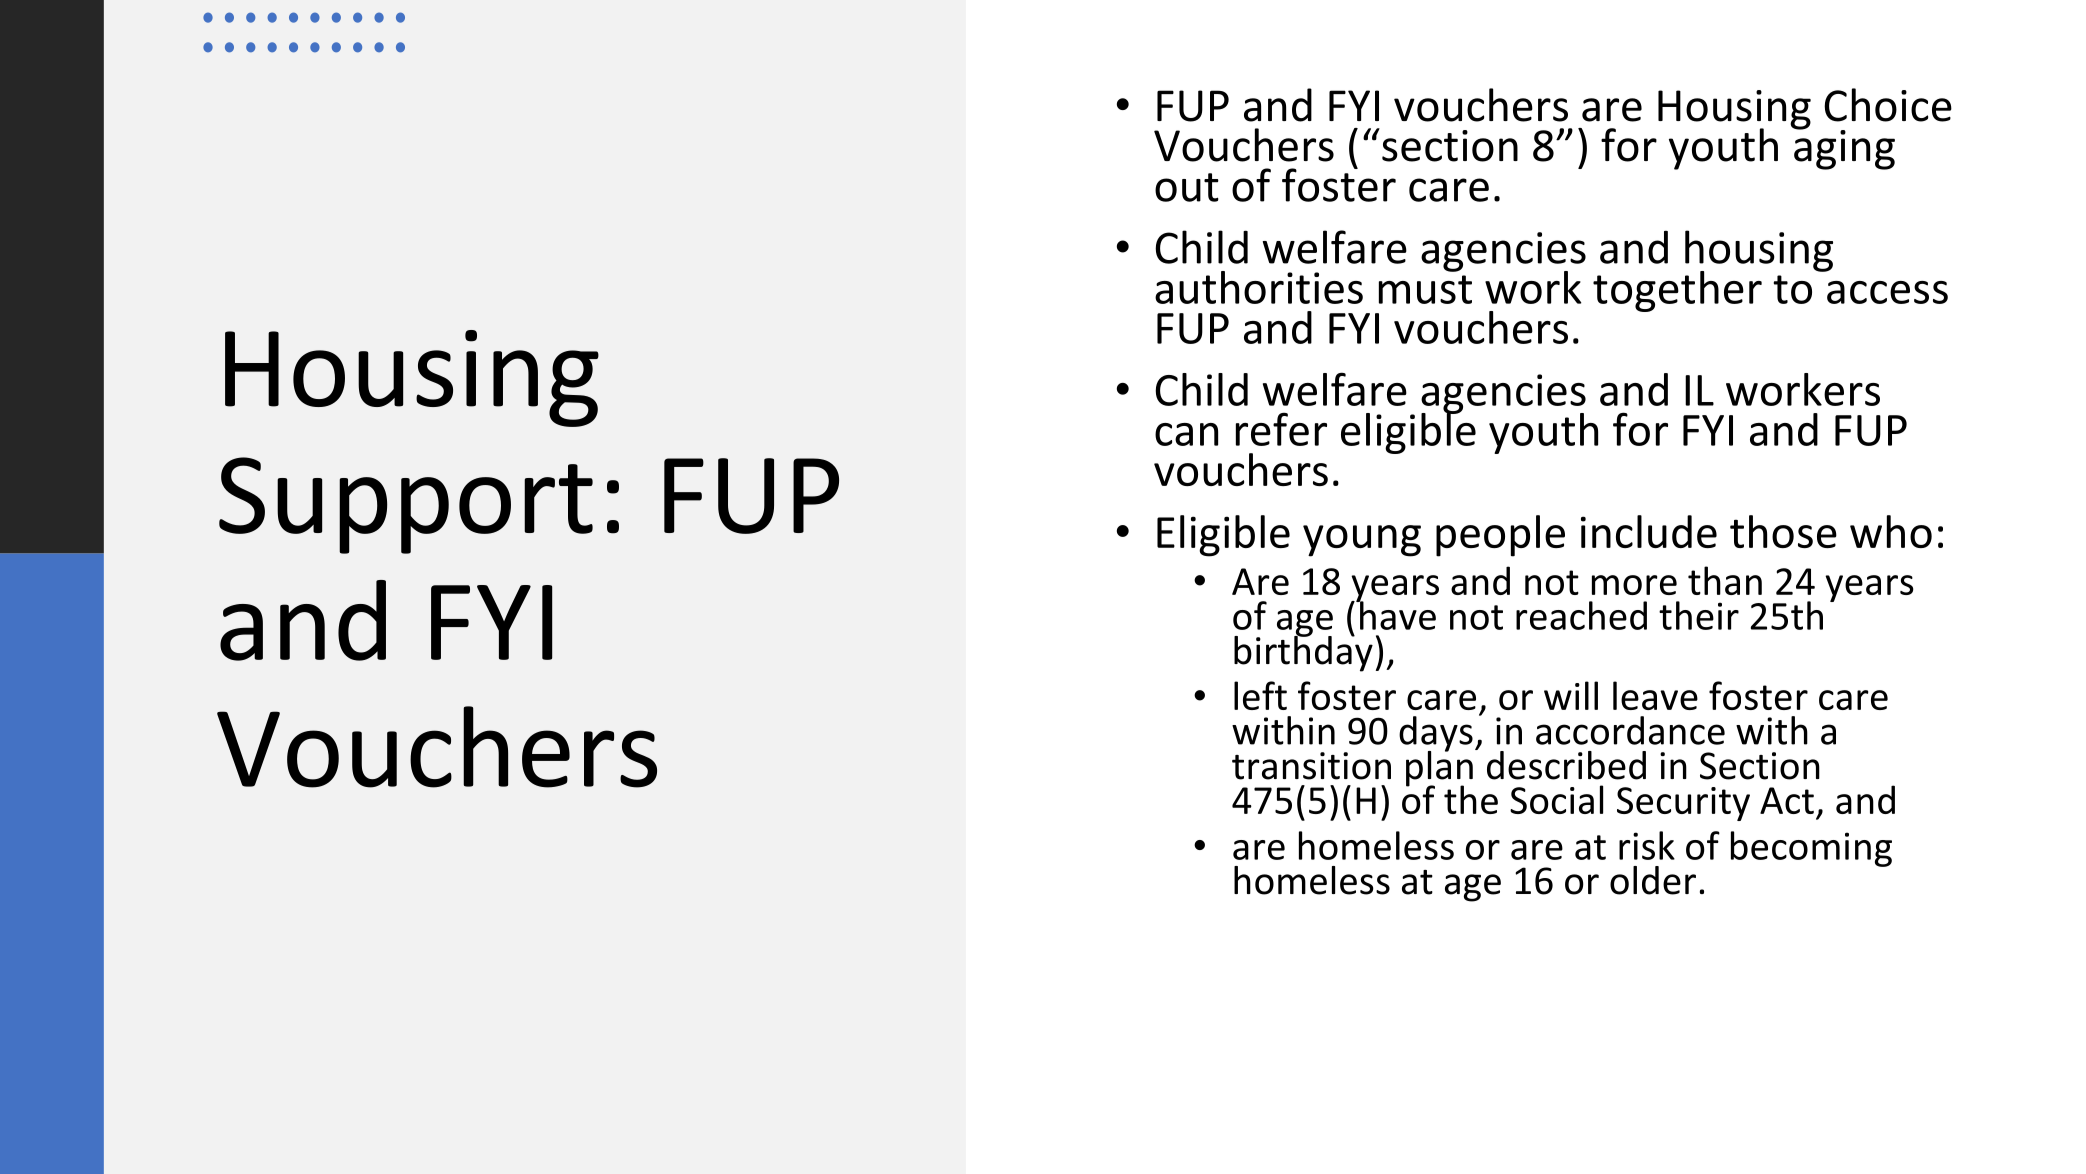 The height and width of the screenshot is (1174, 2086). Describe the element at coordinates (1425, 289) in the screenshot. I see `must` at that location.
